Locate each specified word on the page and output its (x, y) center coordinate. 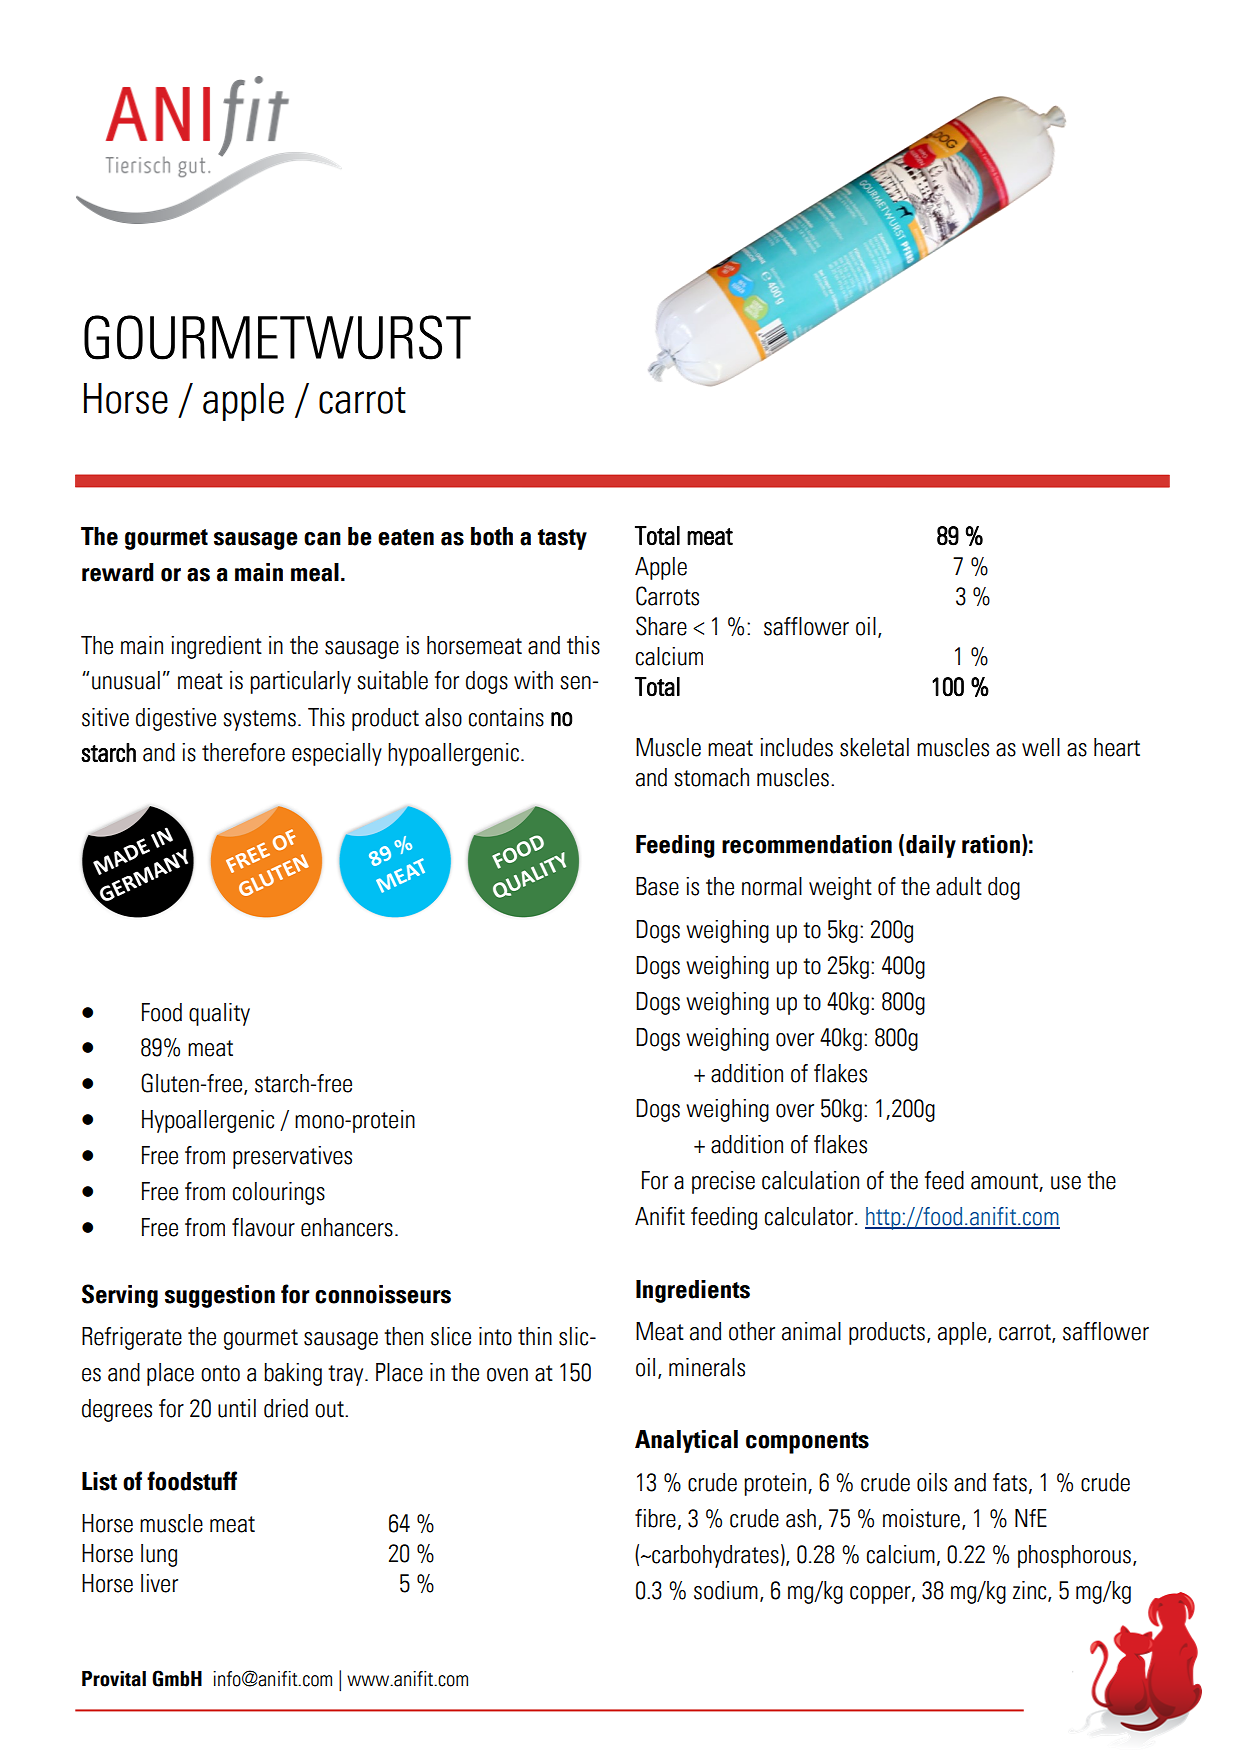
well (1041, 747)
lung (159, 1555)
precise (723, 1182)
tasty (562, 539)
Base (657, 886)
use (1066, 1183)
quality (219, 1014)
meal (315, 572)
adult (959, 886)
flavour (263, 1227)
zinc (1031, 1591)
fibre (655, 1518)
